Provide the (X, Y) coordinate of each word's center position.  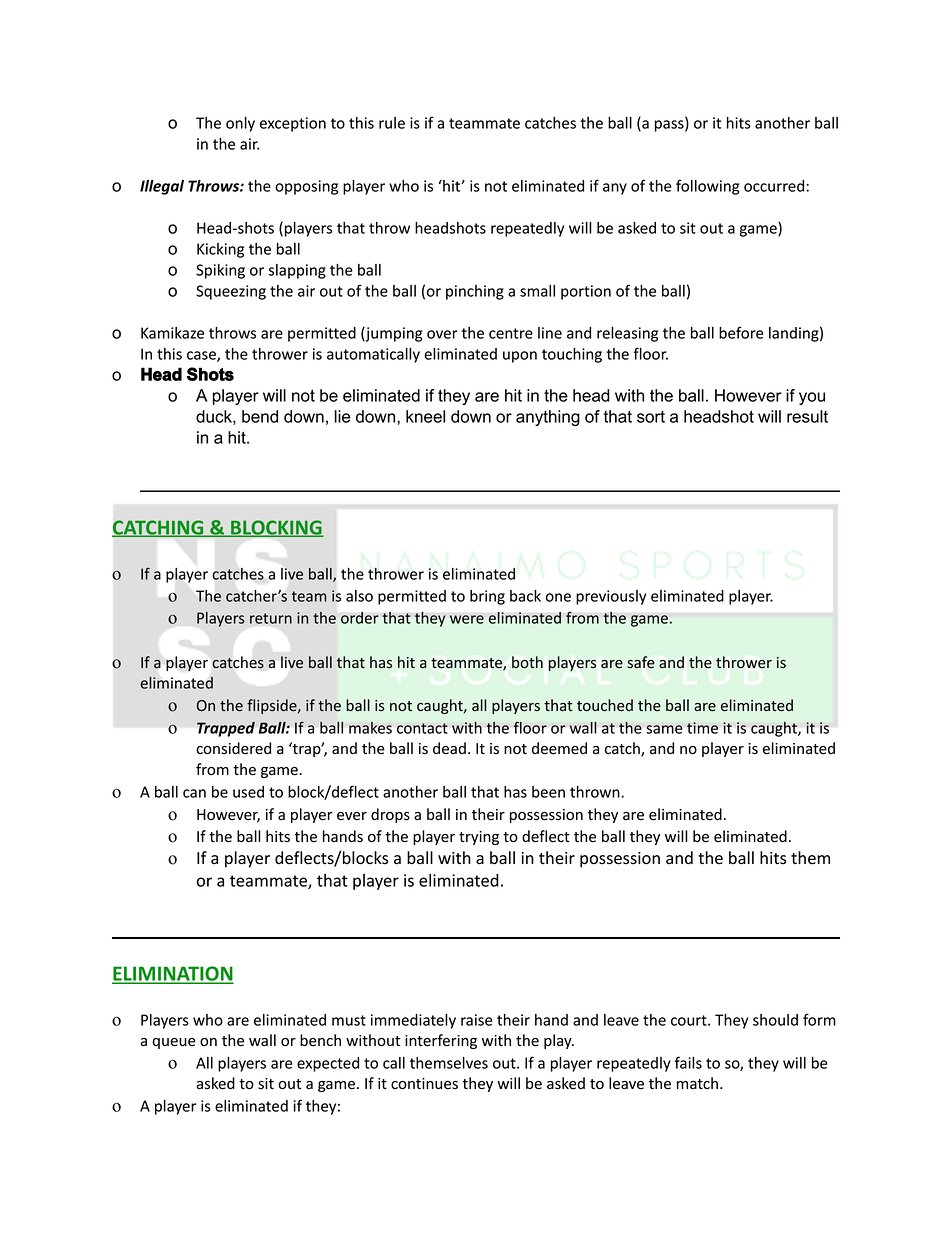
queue (174, 1043)
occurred (774, 186)
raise (477, 1020)
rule (392, 123)
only (240, 124)
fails (688, 1062)
